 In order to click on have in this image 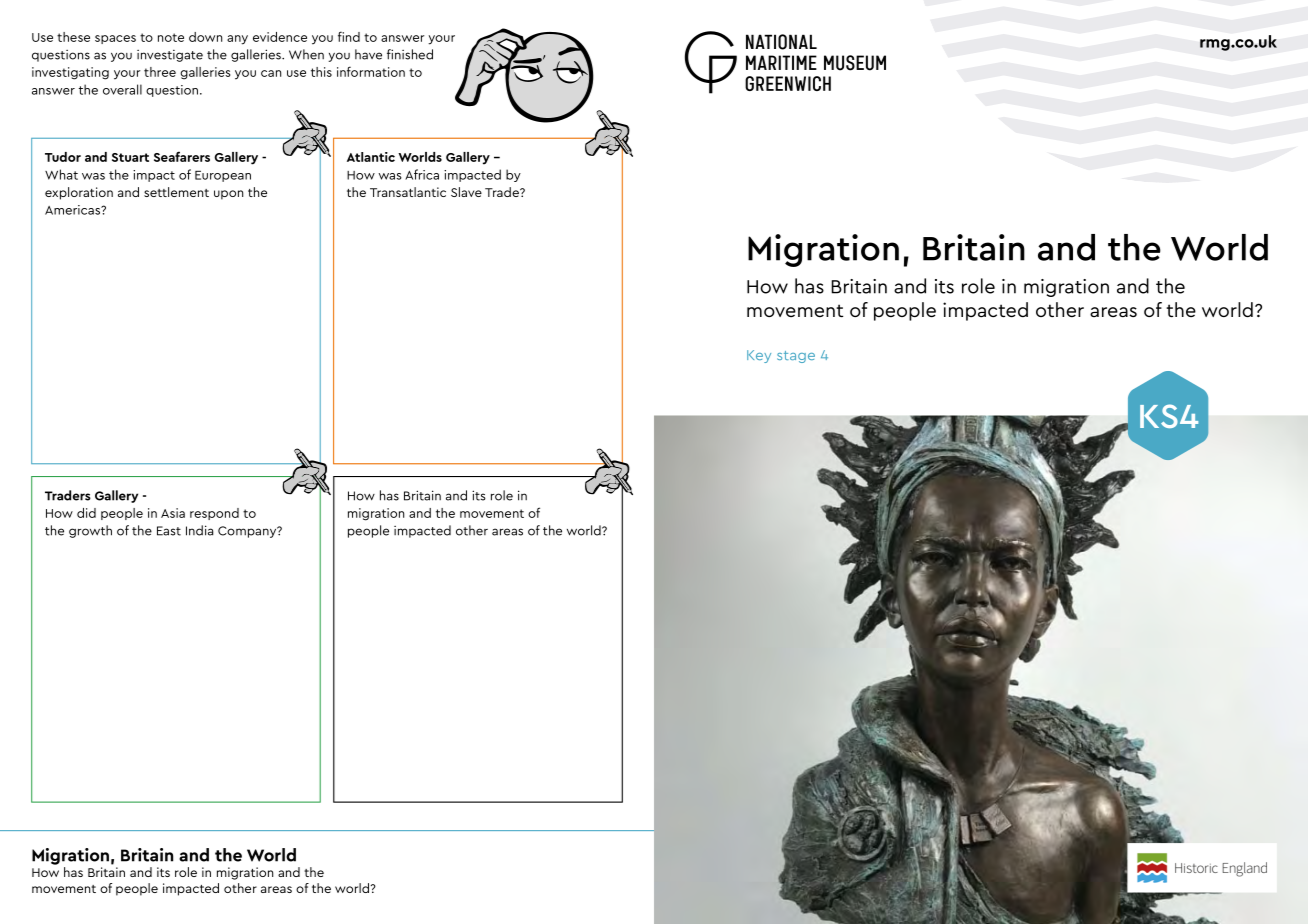, I will do `click(368, 54)`.
